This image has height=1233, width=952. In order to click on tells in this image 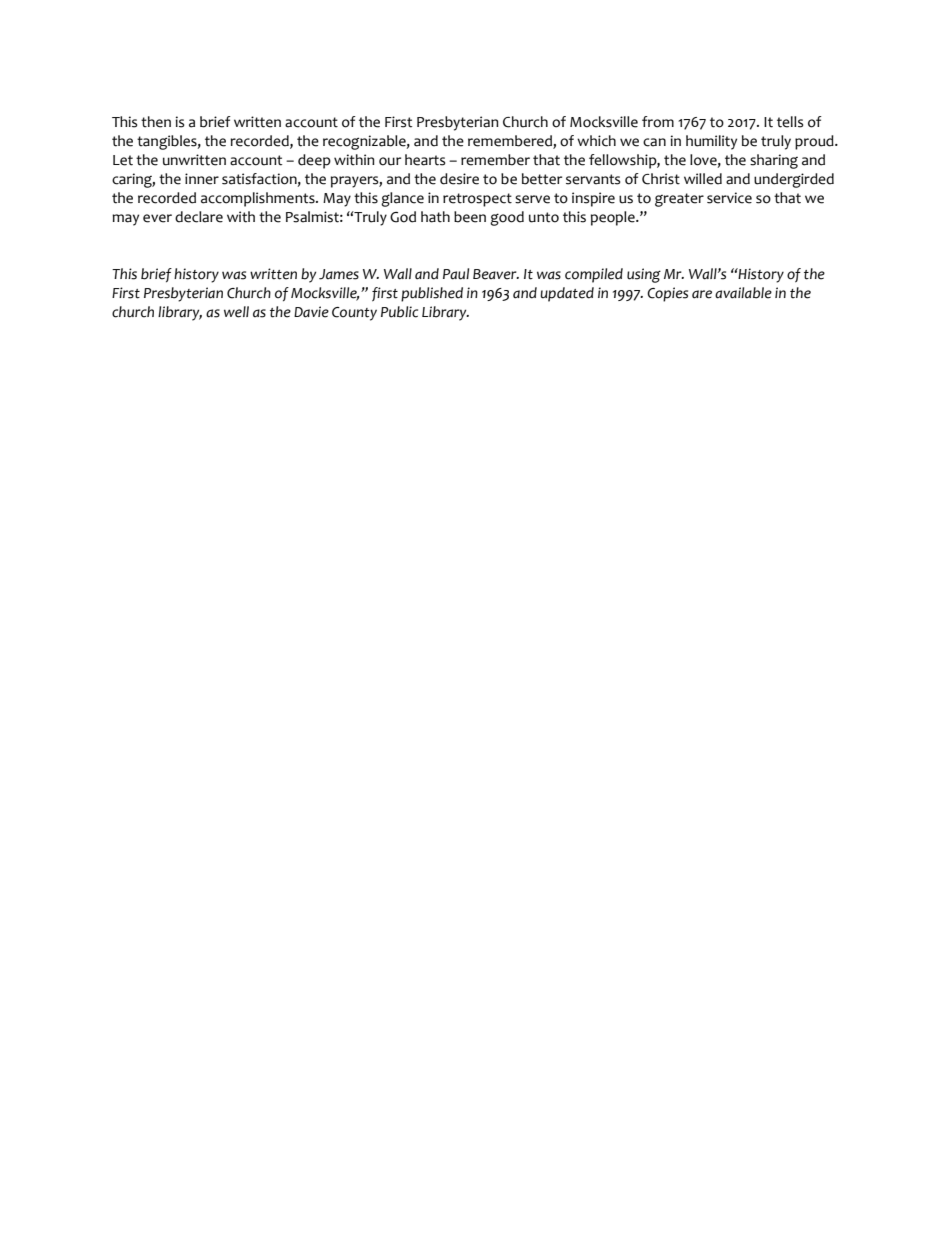, I will do `click(790, 122)`.
